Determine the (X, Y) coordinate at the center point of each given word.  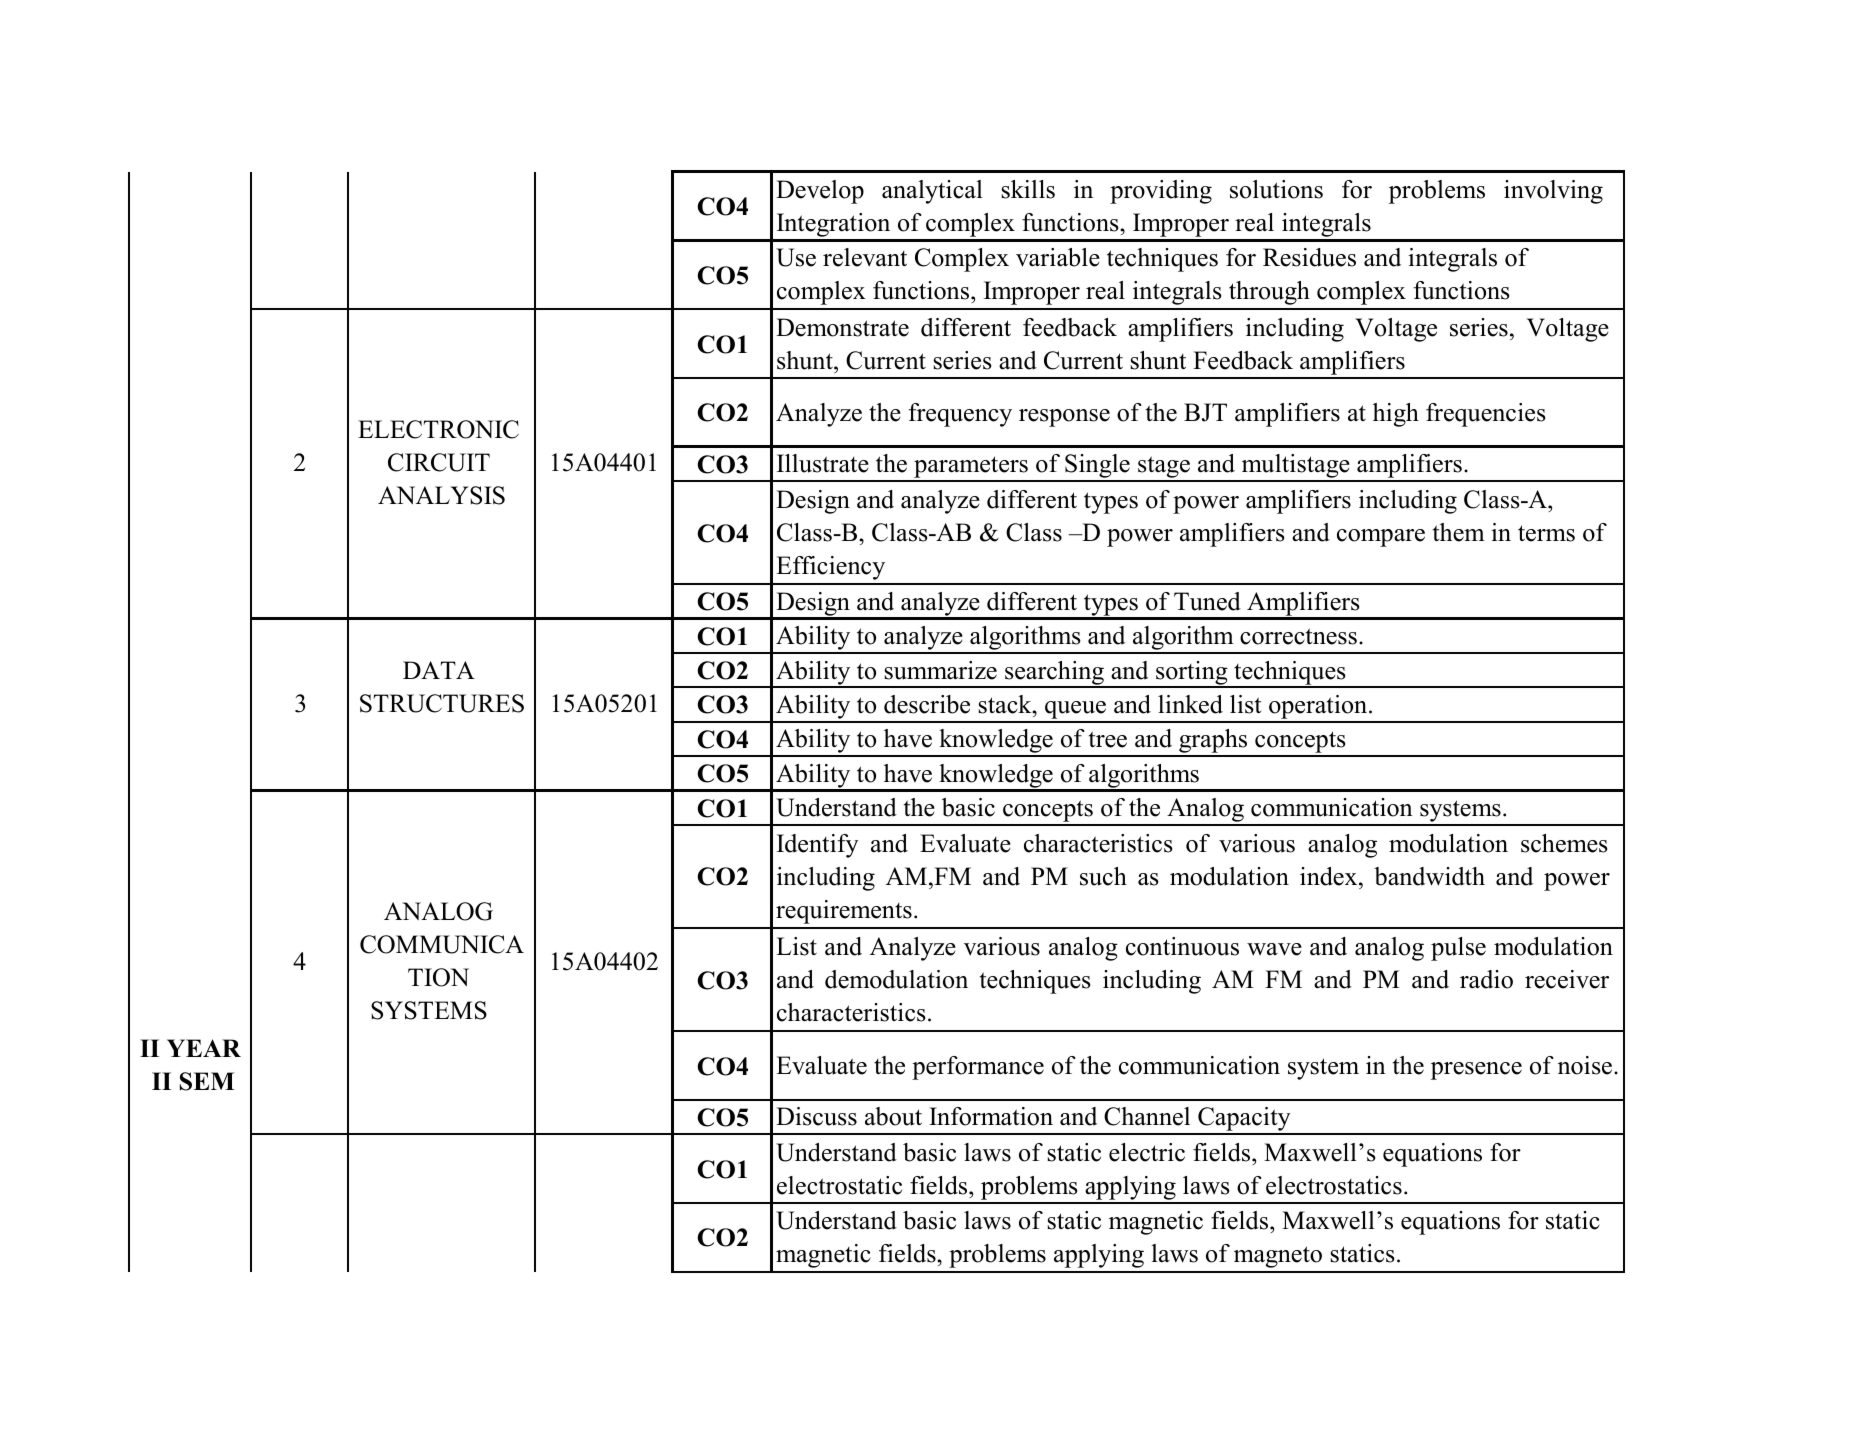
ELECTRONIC (438, 429)
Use (796, 257)
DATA (439, 670)
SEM (207, 1081)
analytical (932, 192)
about (893, 1116)
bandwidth (1429, 876)
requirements (844, 912)
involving (1553, 192)
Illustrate (823, 463)
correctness (1298, 636)
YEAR (204, 1048)
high (1396, 415)
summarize (940, 670)
